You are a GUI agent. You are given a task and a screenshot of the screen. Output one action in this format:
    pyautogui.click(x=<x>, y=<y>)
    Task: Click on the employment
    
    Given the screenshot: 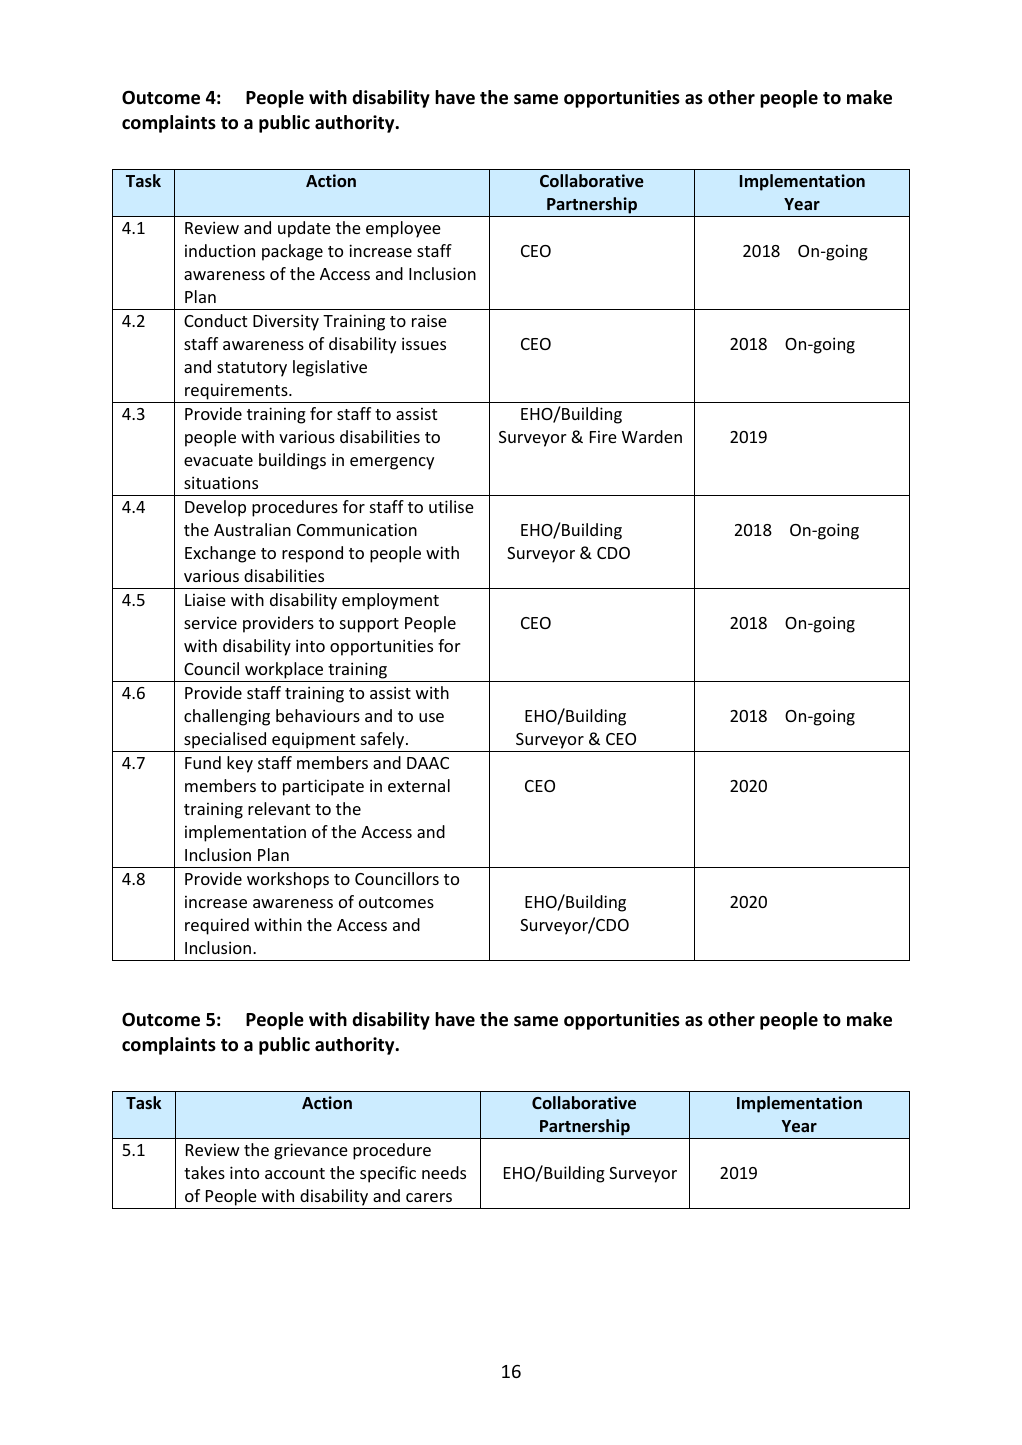 What is the action you would take?
    pyautogui.click(x=390, y=601)
